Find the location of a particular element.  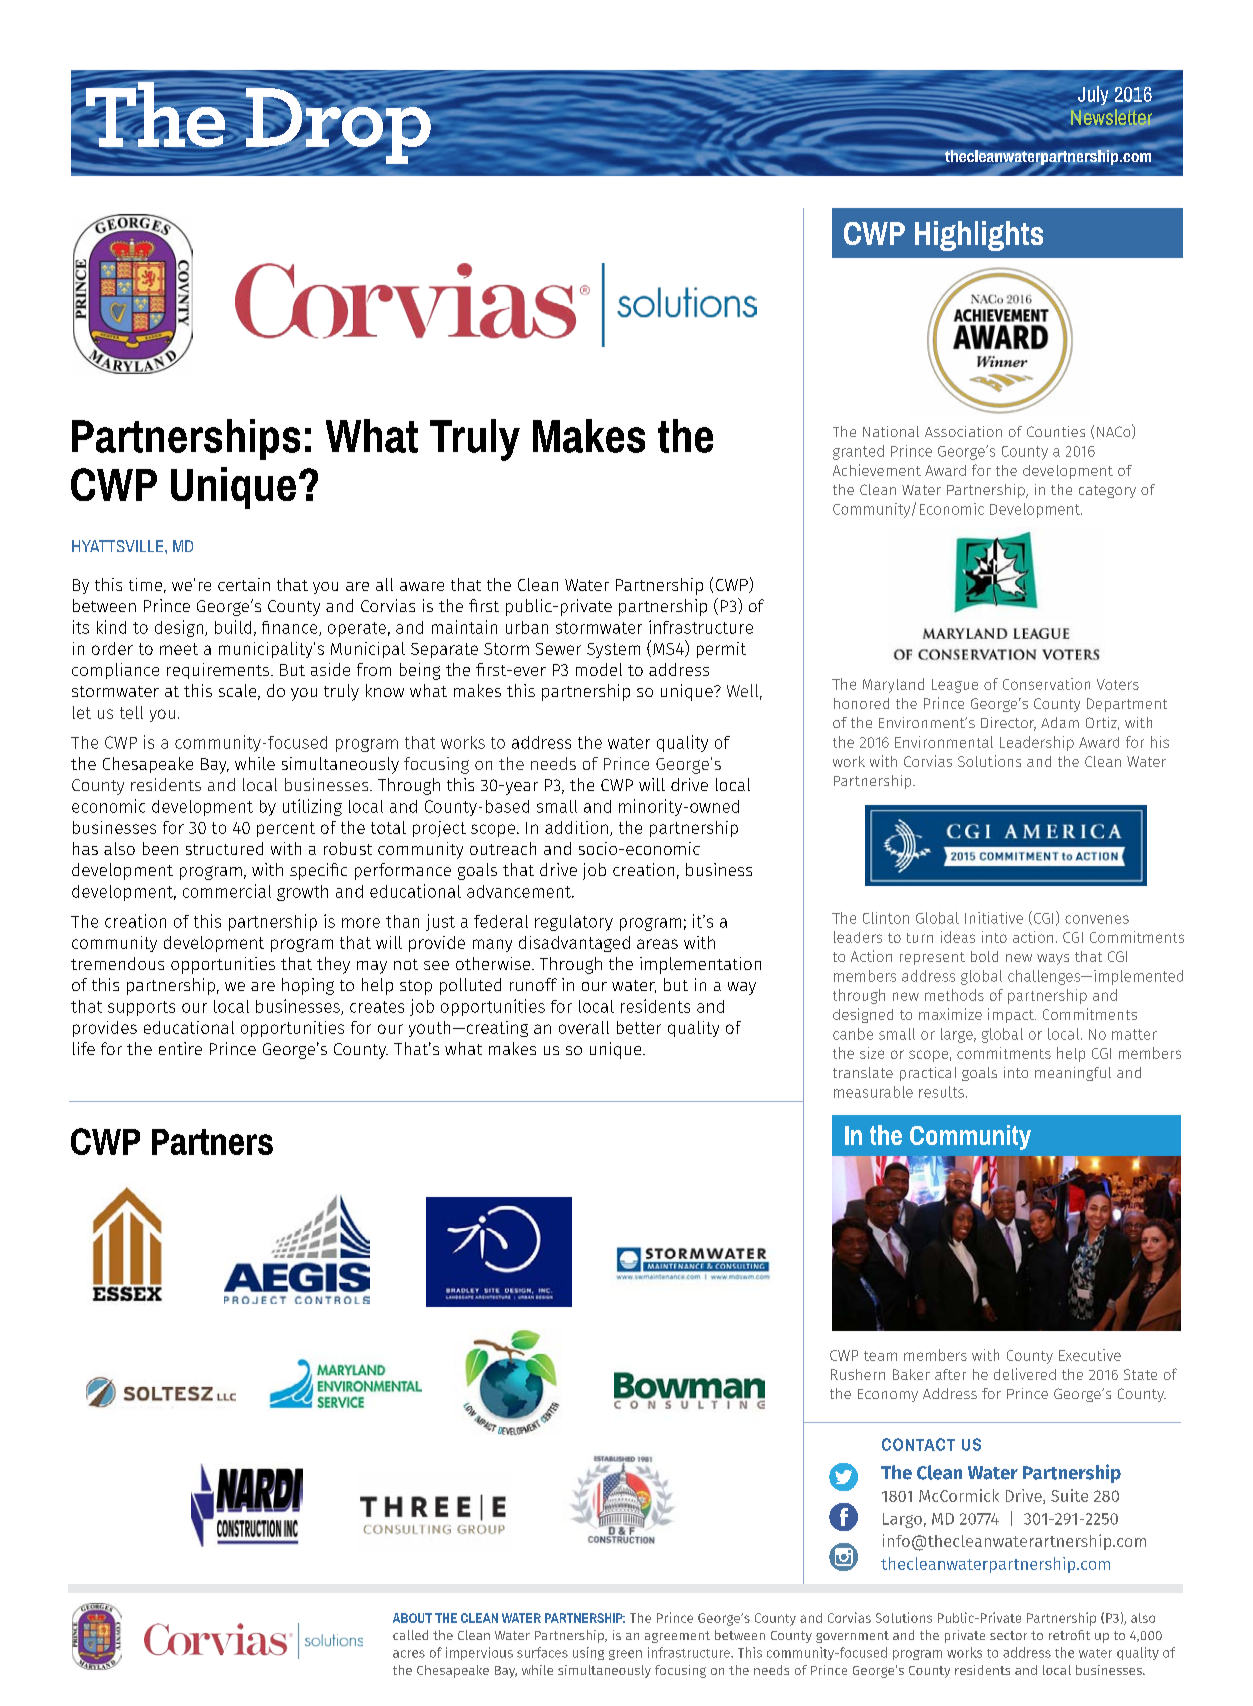

sector is located at coordinates (1008, 1635).
